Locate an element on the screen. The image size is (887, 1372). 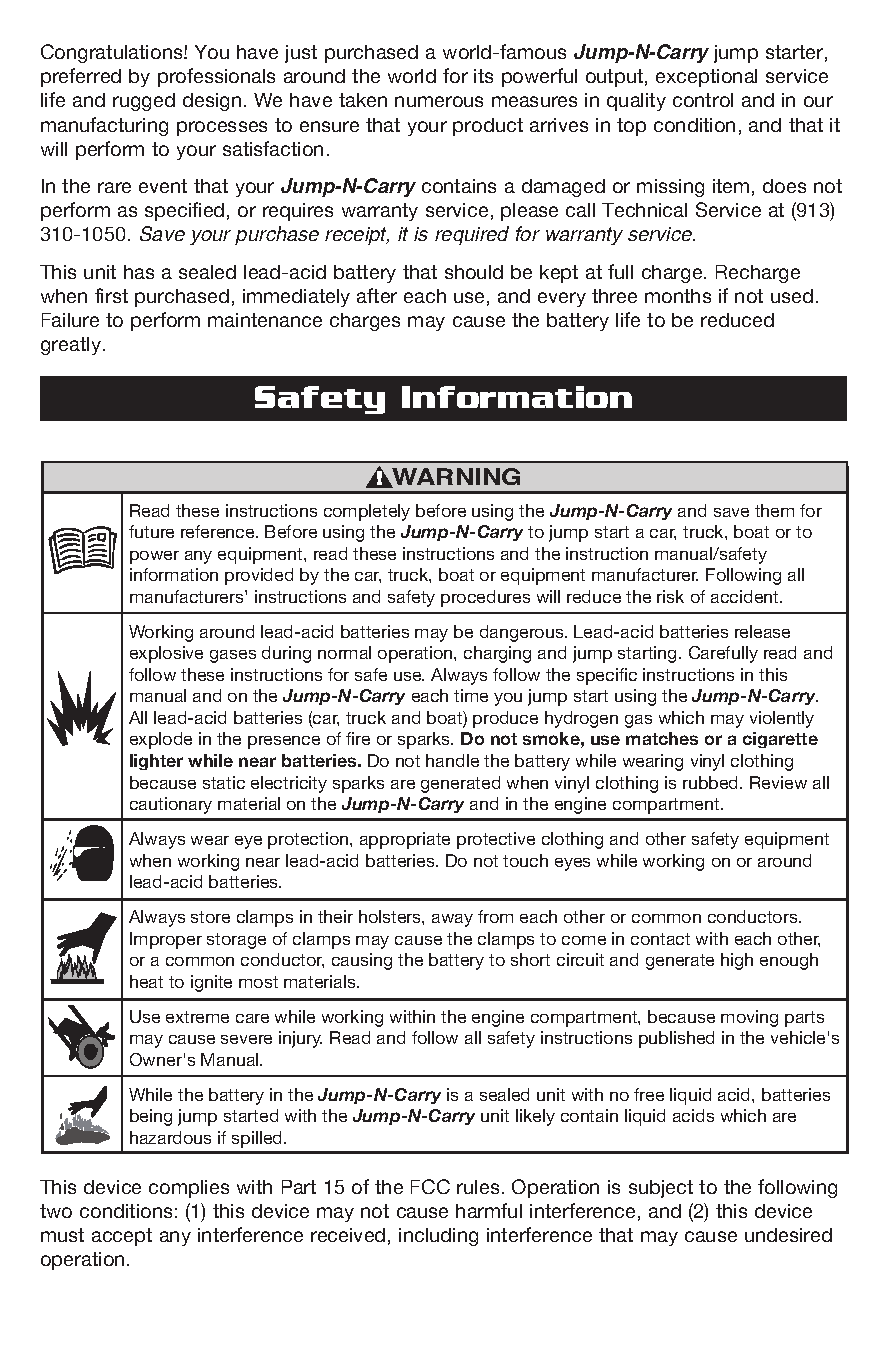
release is located at coordinates (762, 631).
